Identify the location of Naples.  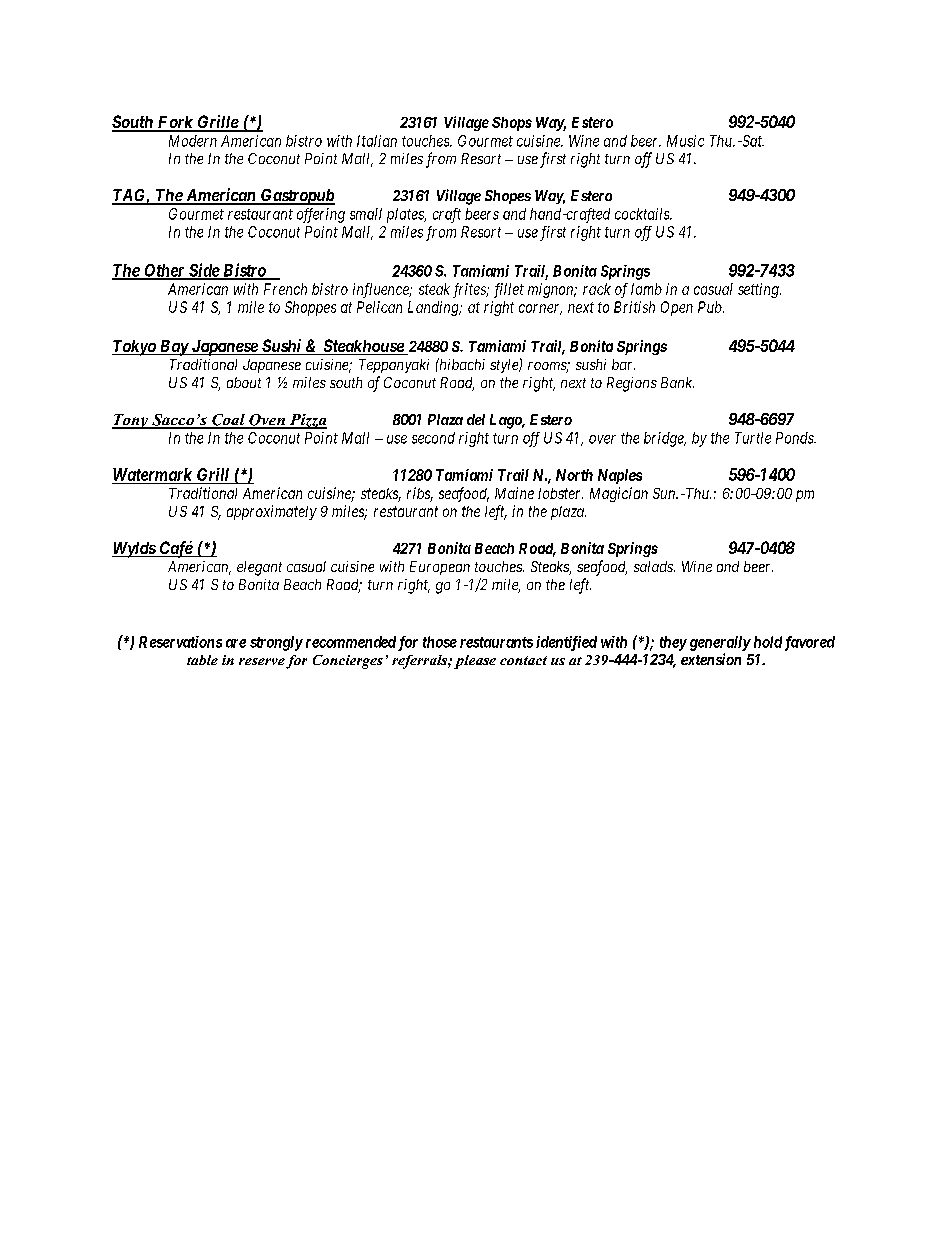
(620, 476).
